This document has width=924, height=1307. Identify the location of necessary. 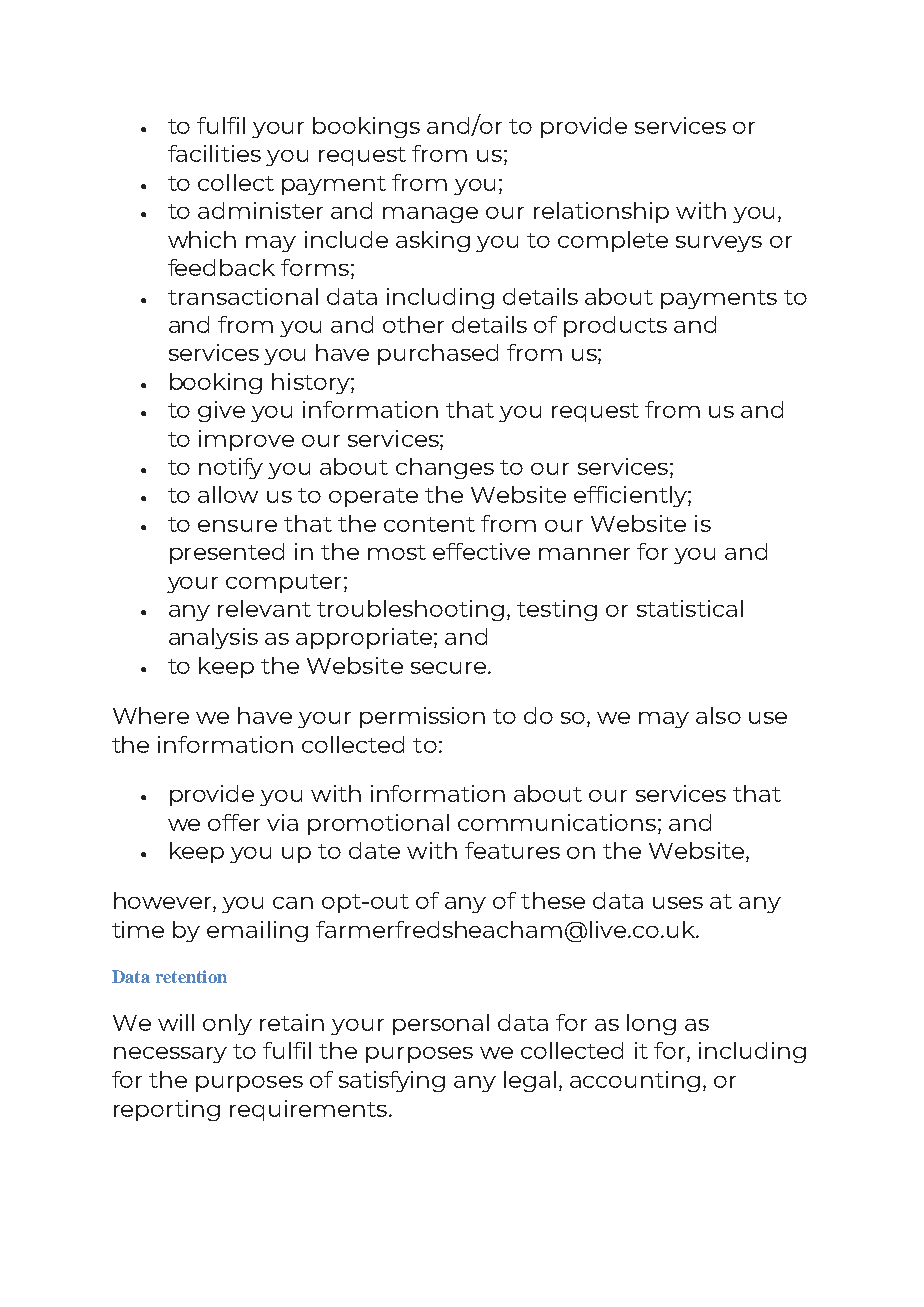
(170, 1055).
